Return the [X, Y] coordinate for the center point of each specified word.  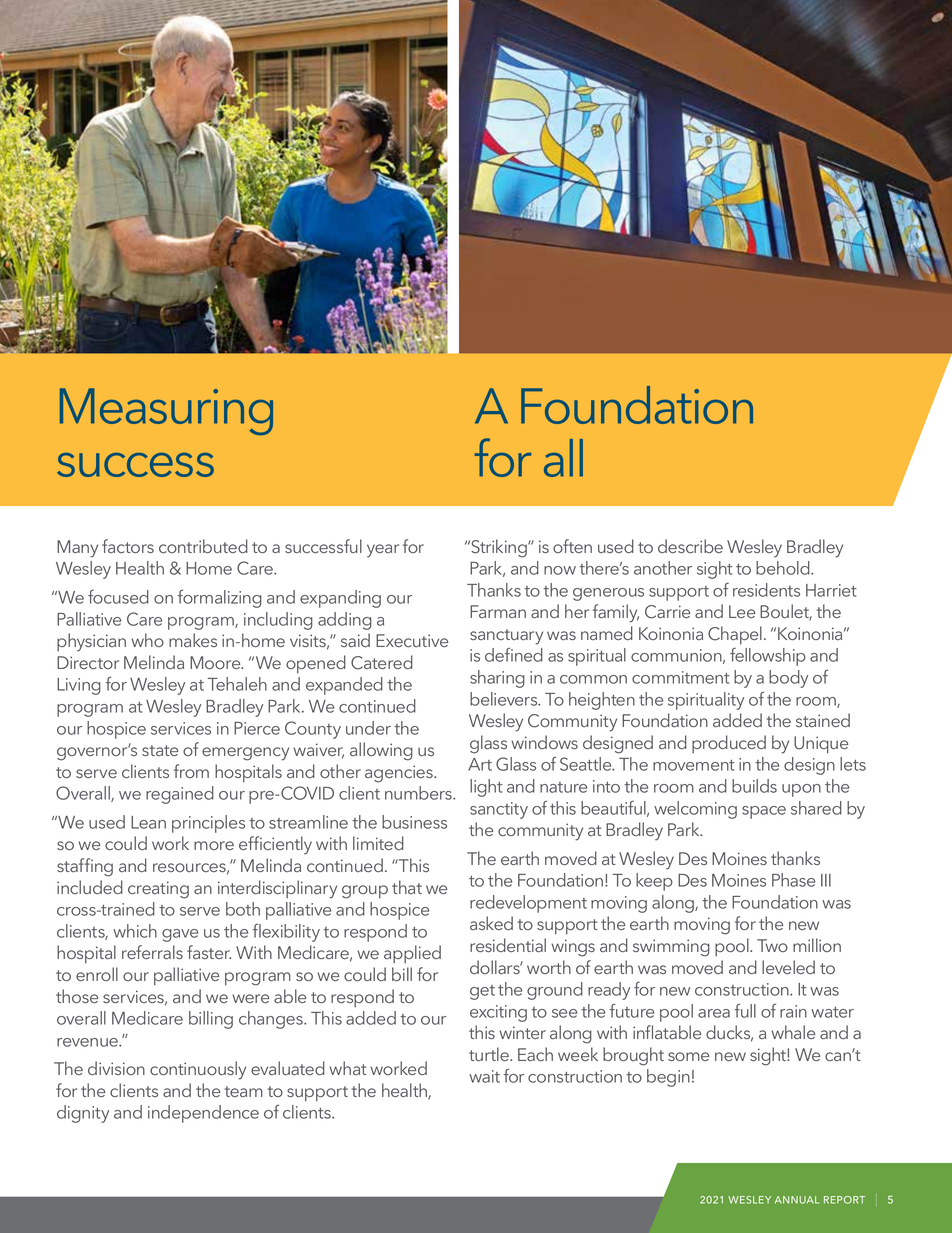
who [147, 640]
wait [484, 1076]
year [383, 551]
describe [690, 546]
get [482, 992]
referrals [152, 952]
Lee [742, 611]
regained [180, 795]
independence [203, 1114]
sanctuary [506, 637]
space [764, 812]
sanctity [499, 810]
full [745, 1010]
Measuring [166, 411]
